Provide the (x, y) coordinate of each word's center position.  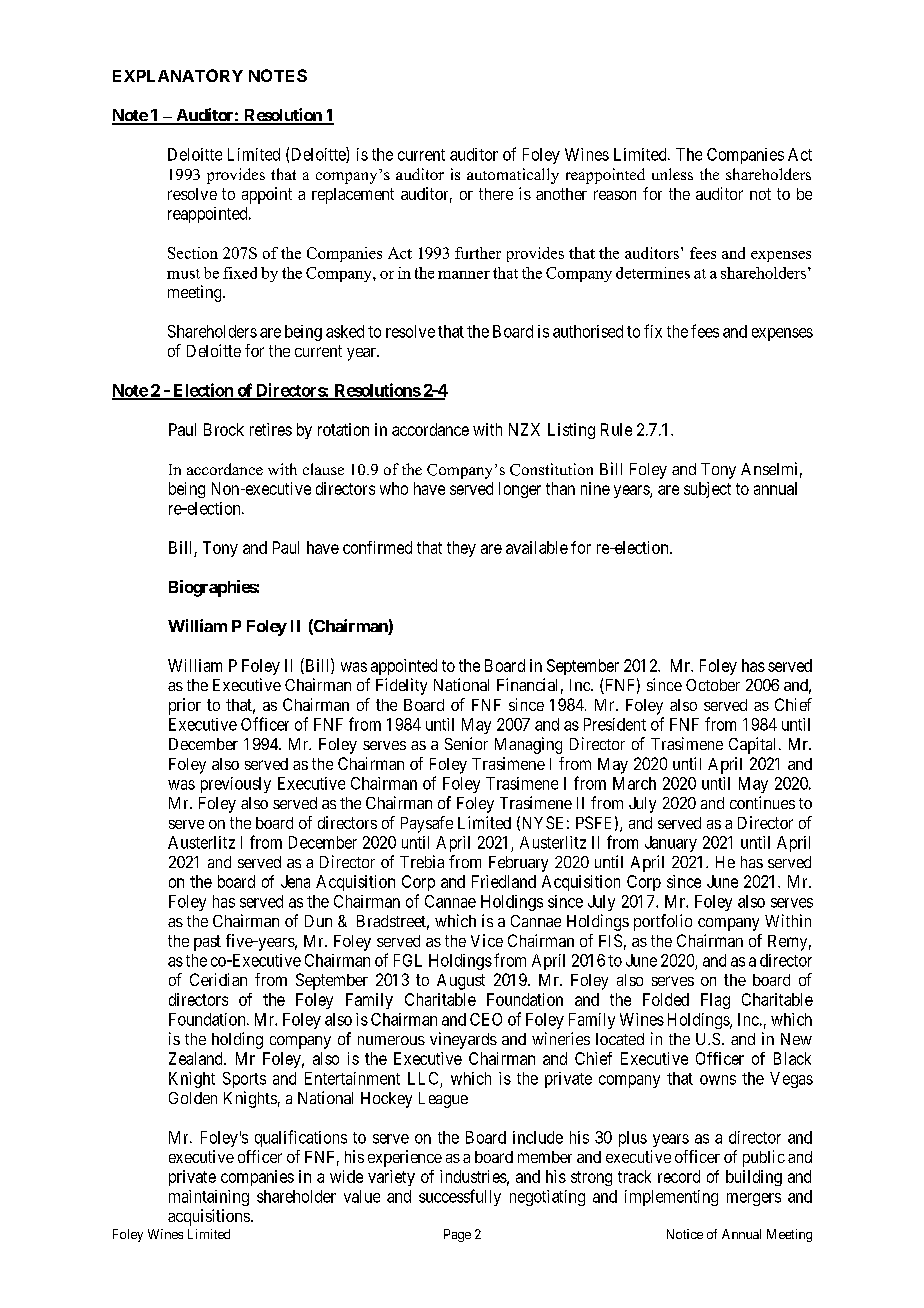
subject (707, 490)
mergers (754, 1199)
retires (271, 429)
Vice (487, 940)
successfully (460, 1197)
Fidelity (401, 686)
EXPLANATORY (178, 75)
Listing (571, 431)
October (713, 685)
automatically (513, 176)
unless (672, 174)
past (207, 943)
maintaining (209, 1198)
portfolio (663, 922)
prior (185, 706)
